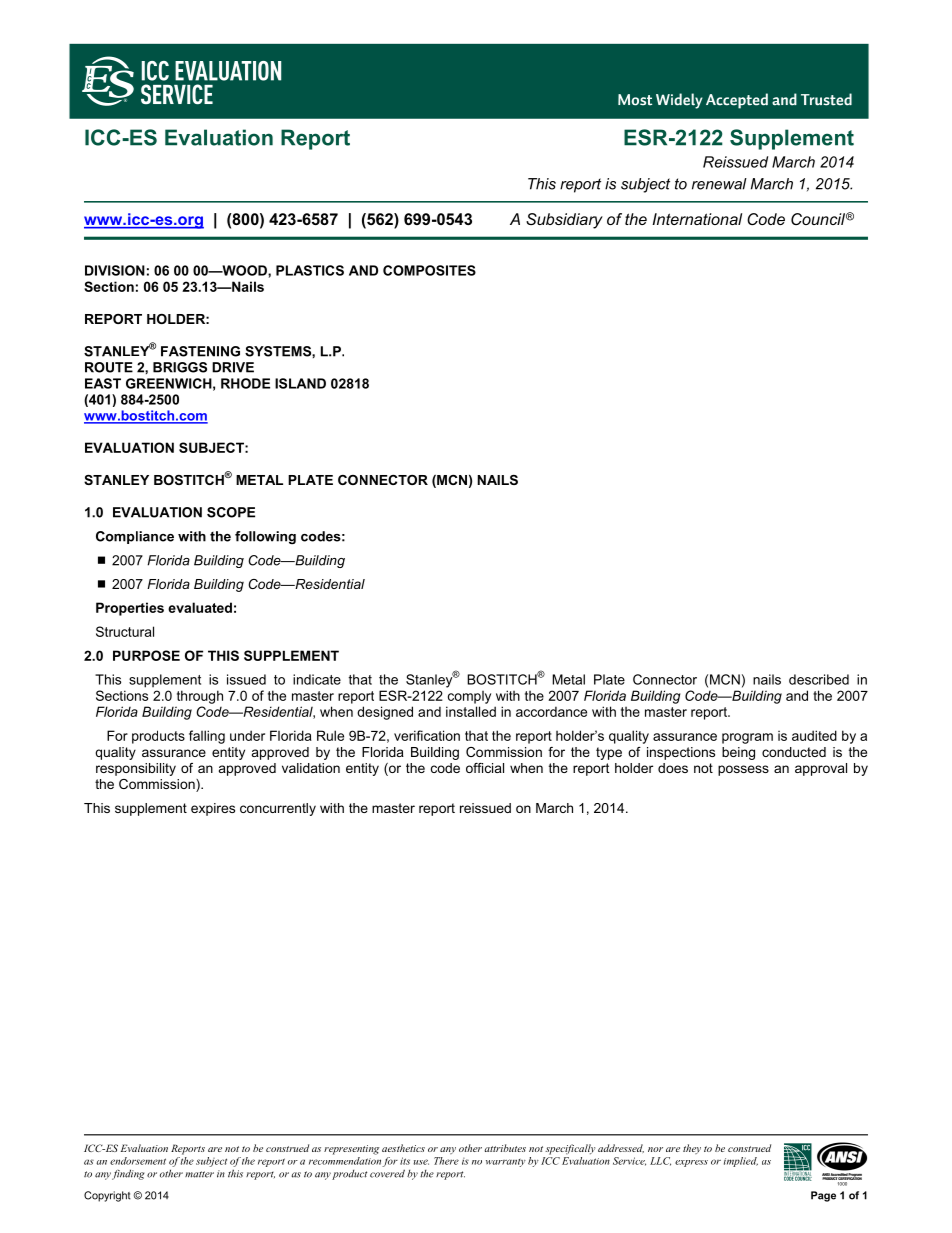 This screenshot has height=1233, width=952. What do you see at coordinates (200, 697) in the screenshot?
I see `through` at bounding box center [200, 697].
